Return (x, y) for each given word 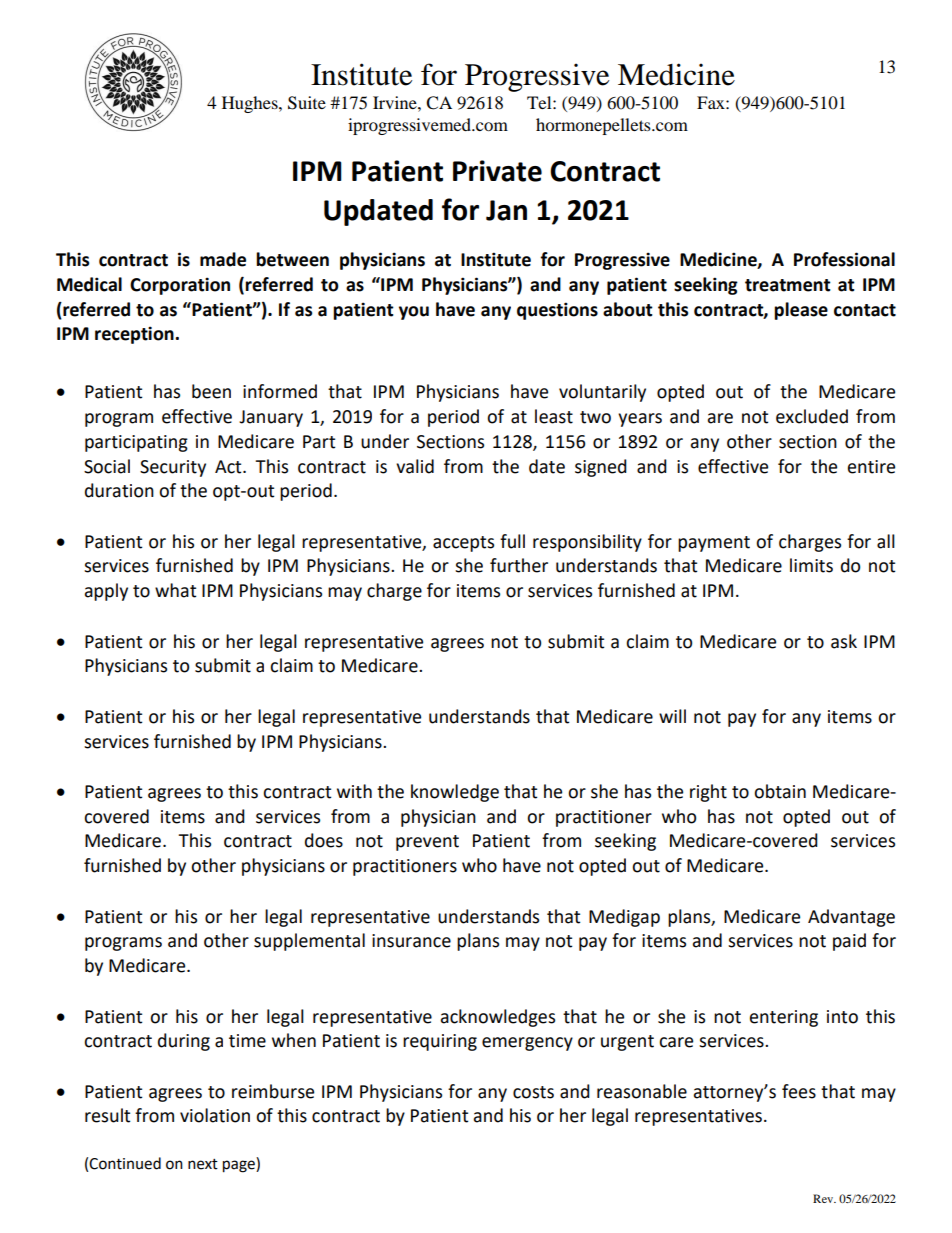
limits (811, 565)
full (512, 541)
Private (497, 171)
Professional (844, 259)
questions (557, 311)
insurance (411, 941)
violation (215, 1115)
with (354, 791)
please (801, 311)
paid (849, 942)
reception (134, 335)
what (175, 590)
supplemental (309, 942)
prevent (427, 843)
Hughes (251, 104)
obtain (780, 791)
